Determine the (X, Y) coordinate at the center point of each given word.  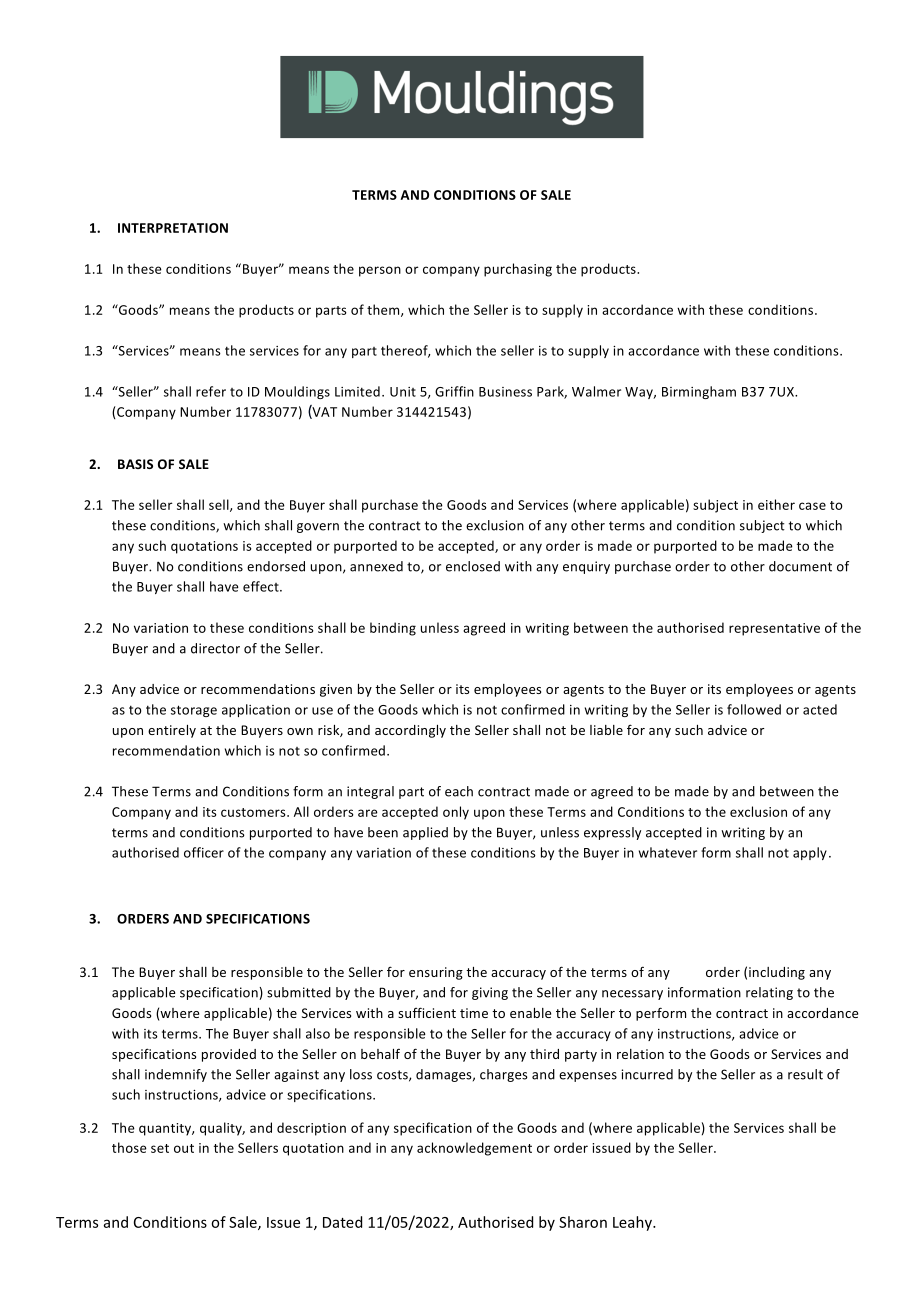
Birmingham (699, 392)
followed (754, 709)
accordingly (410, 731)
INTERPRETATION (173, 228)
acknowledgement (474, 1149)
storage (194, 711)
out (184, 1148)
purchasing (518, 270)
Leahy (633, 1223)
